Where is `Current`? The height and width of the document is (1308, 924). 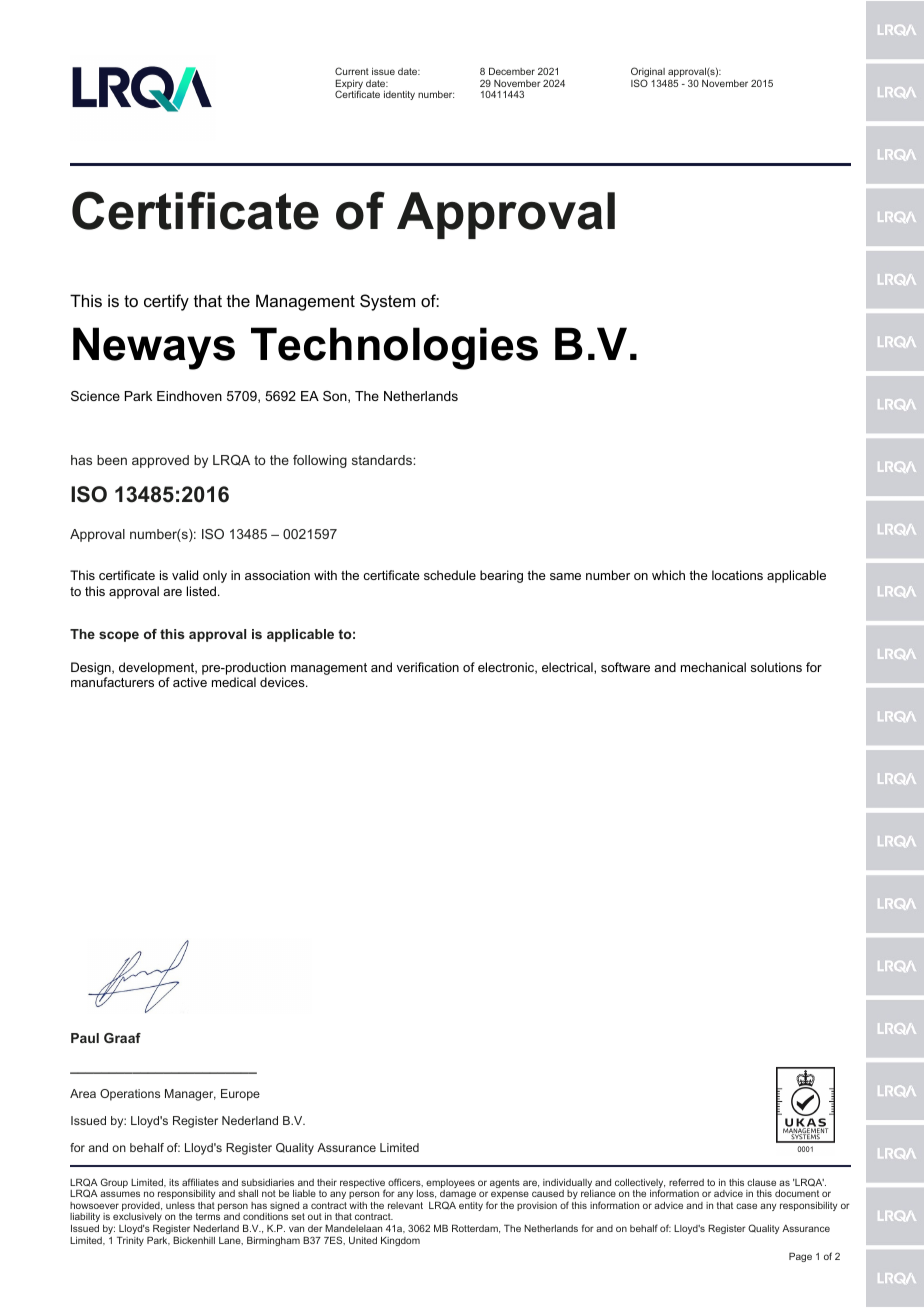
Current is located at coordinates (352, 71).
